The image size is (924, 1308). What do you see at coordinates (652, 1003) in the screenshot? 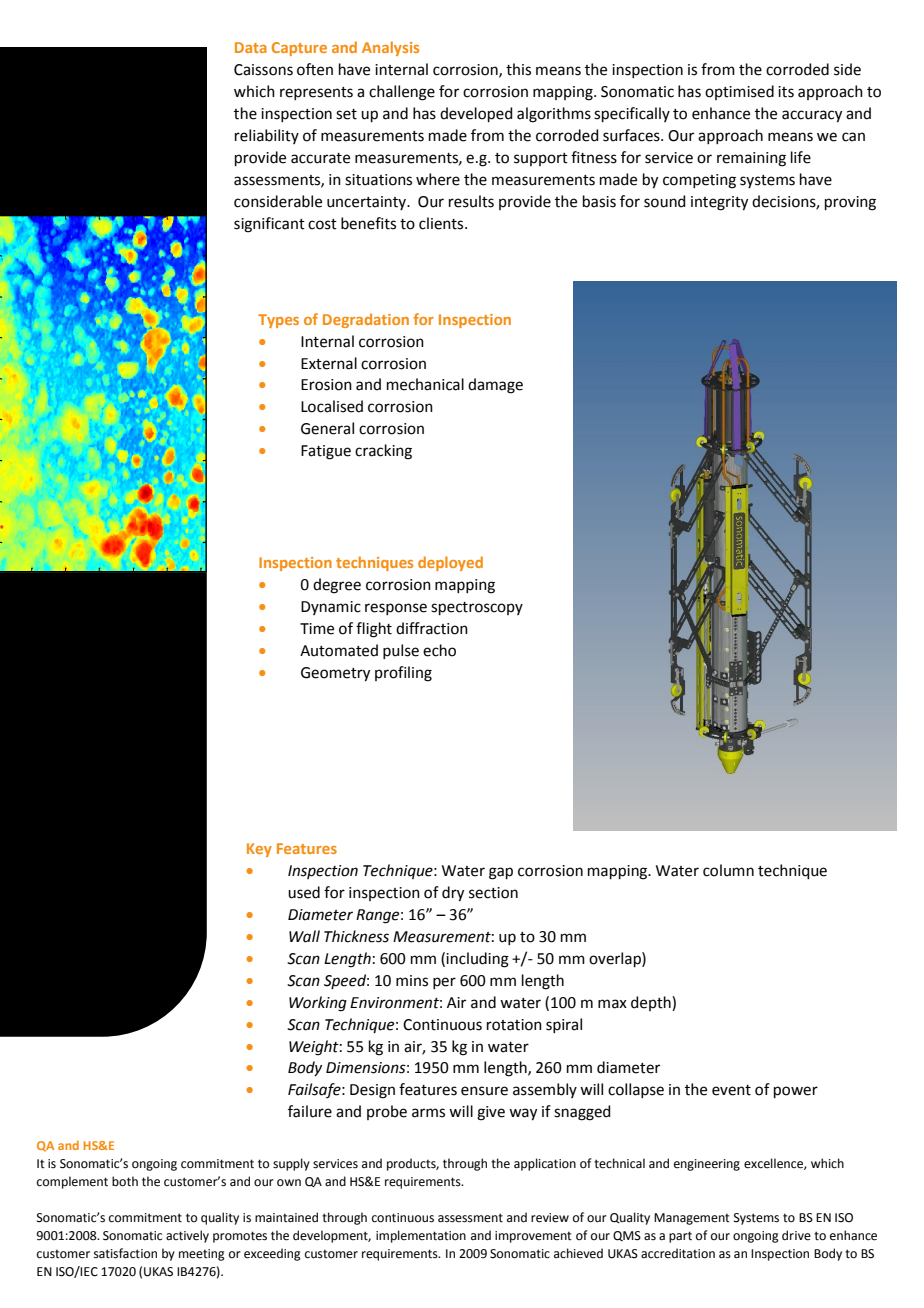
I see `depth` at bounding box center [652, 1003].
